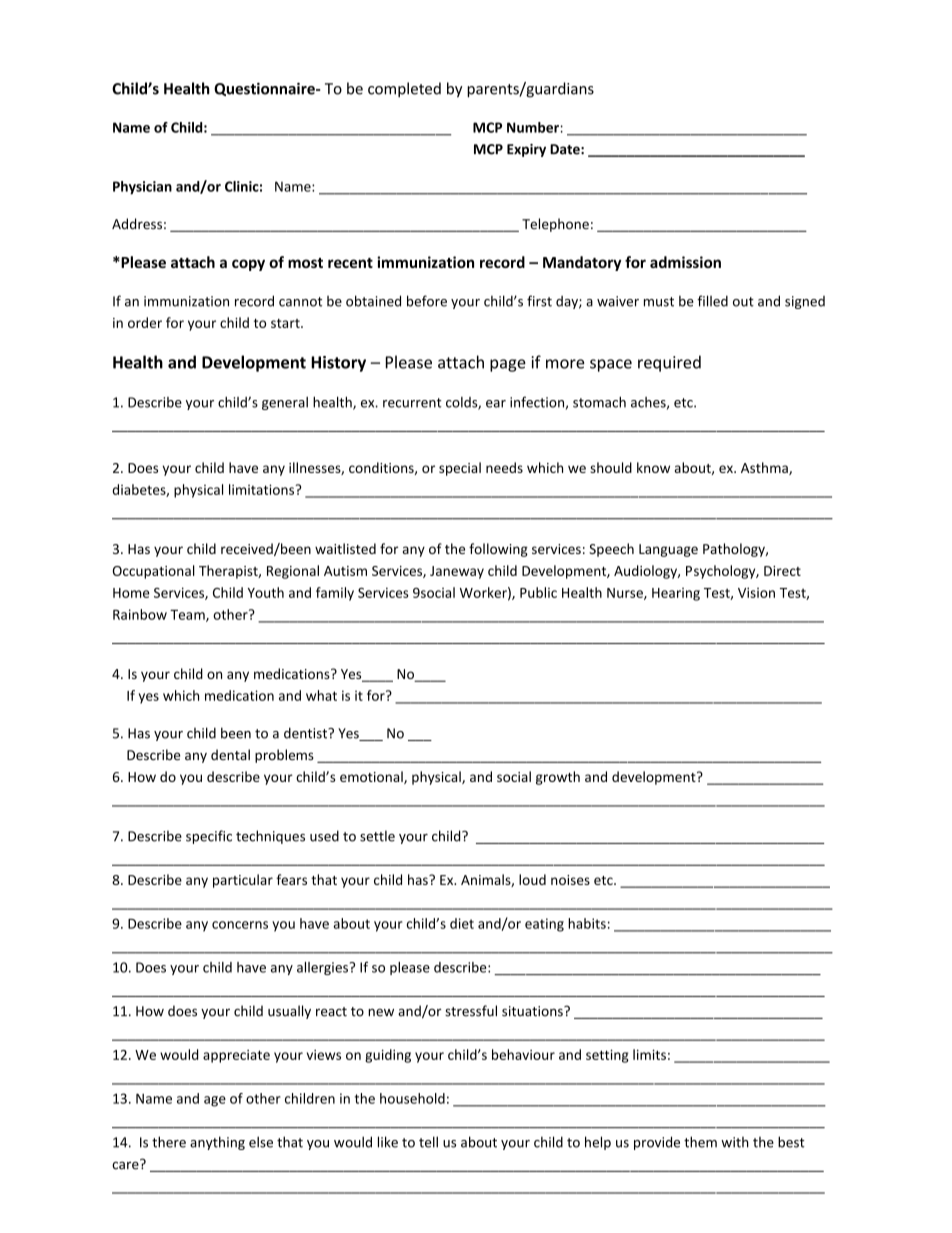 The height and width of the page is (1233, 952). Describe the element at coordinates (587, 923) in the page. I see `habits` at that location.
